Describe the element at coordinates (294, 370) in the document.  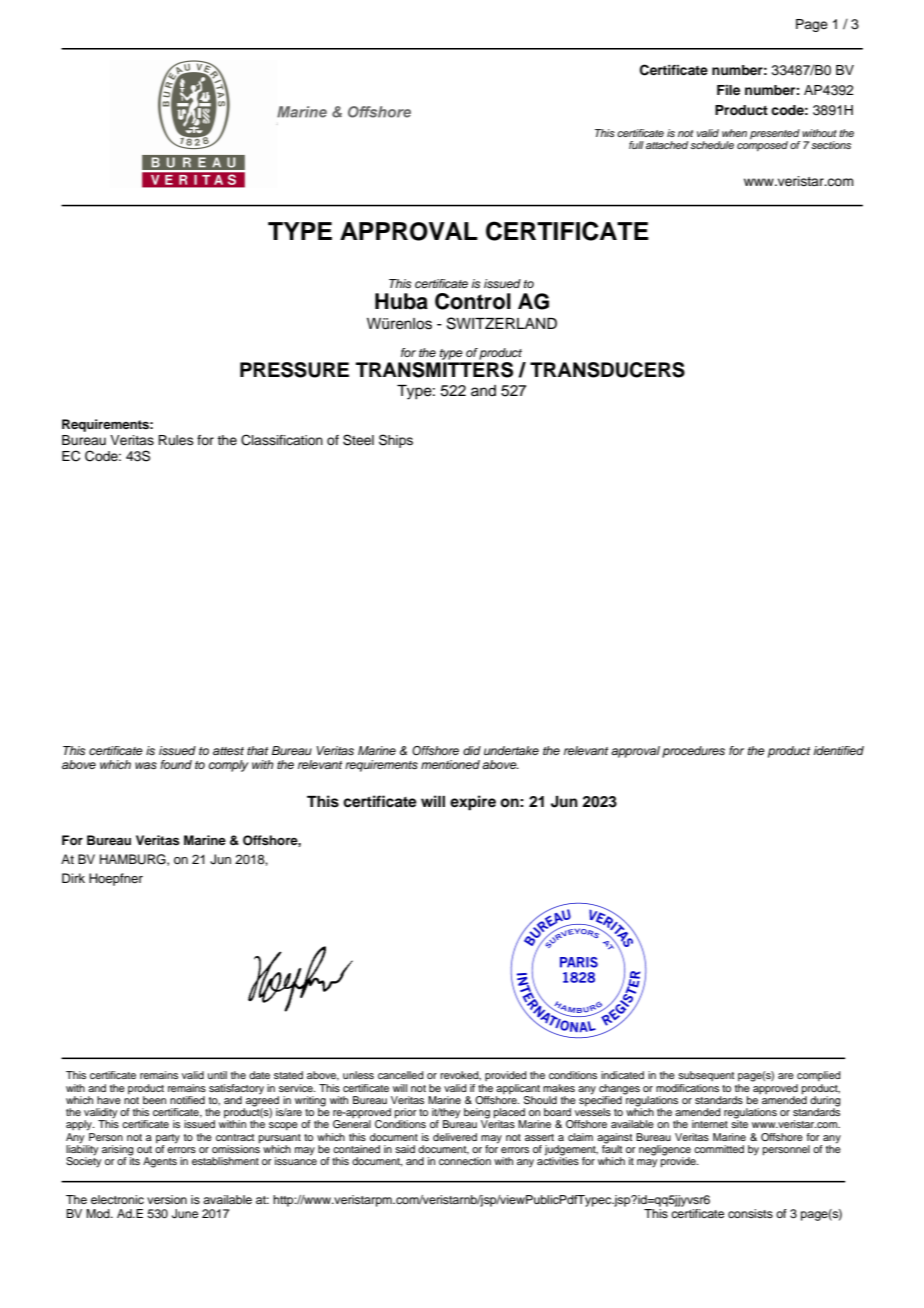
I see `PRESSURE` at that location.
